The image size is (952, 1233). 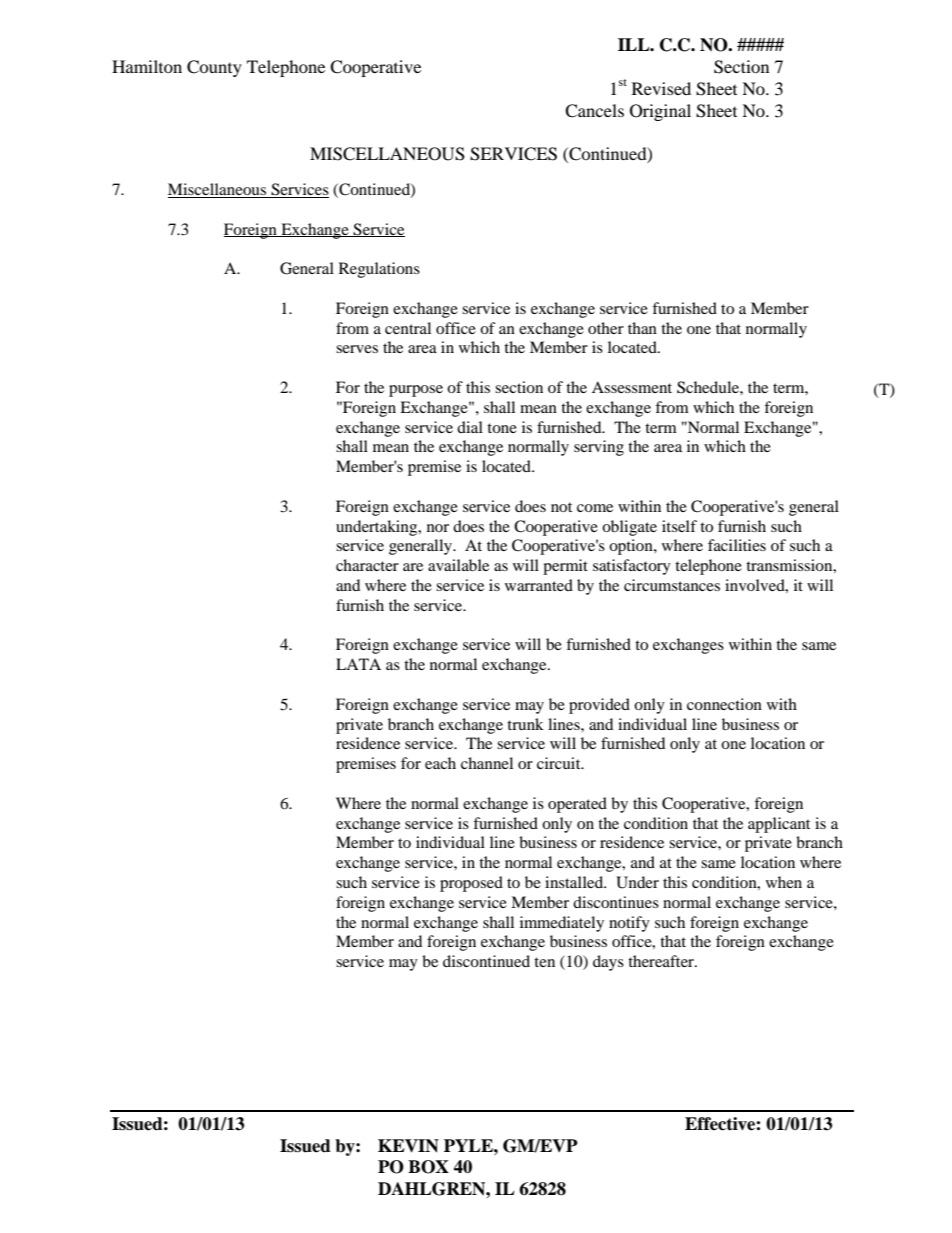 I want to click on County, so click(x=214, y=68).
